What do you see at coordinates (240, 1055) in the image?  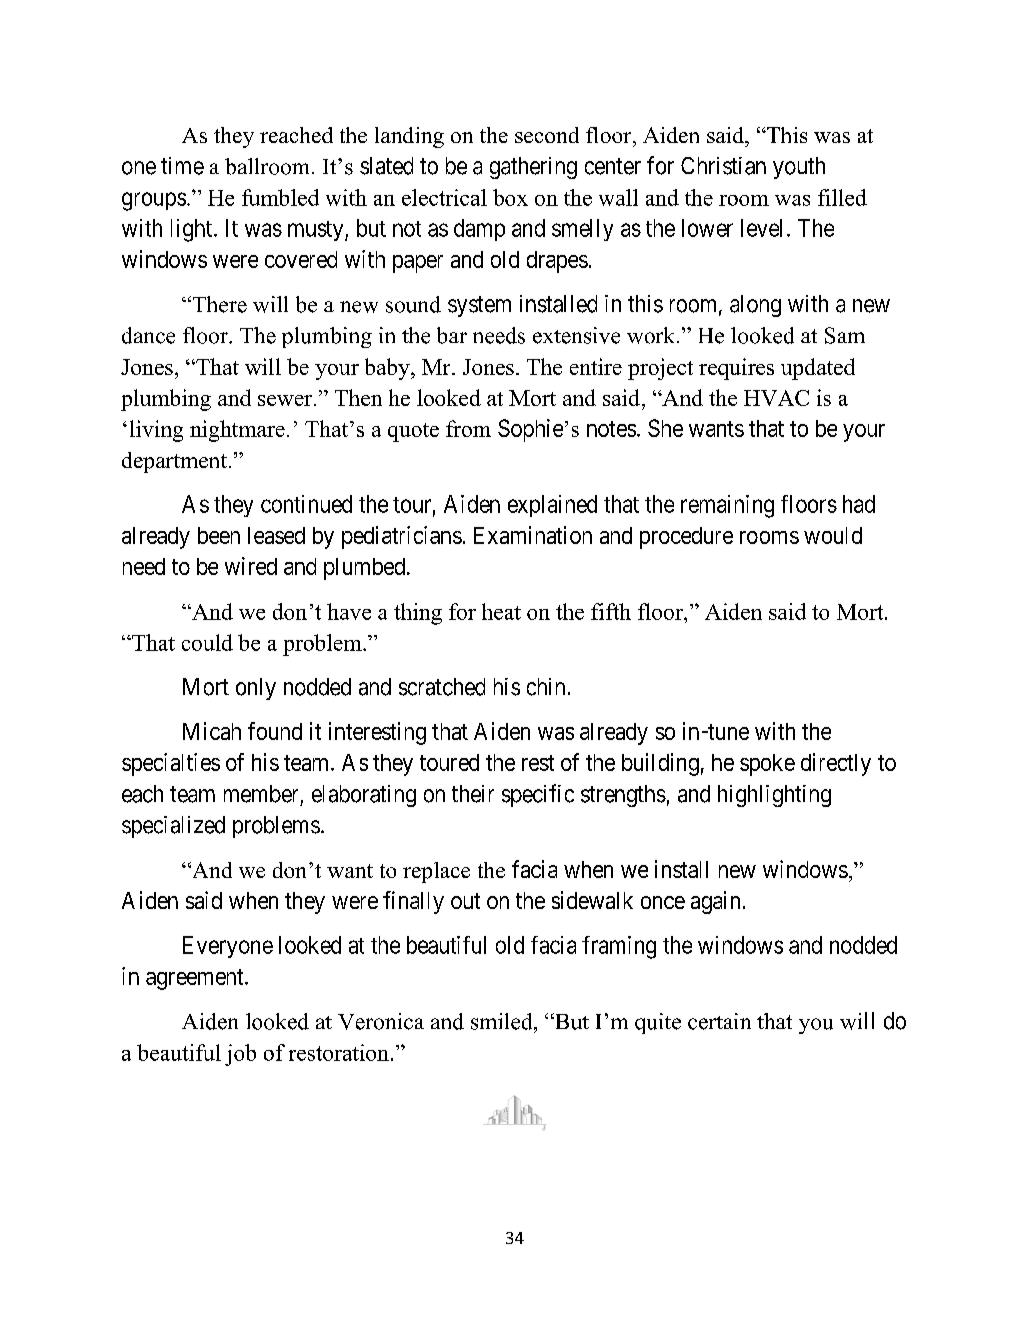 I see `job` at bounding box center [240, 1055].
